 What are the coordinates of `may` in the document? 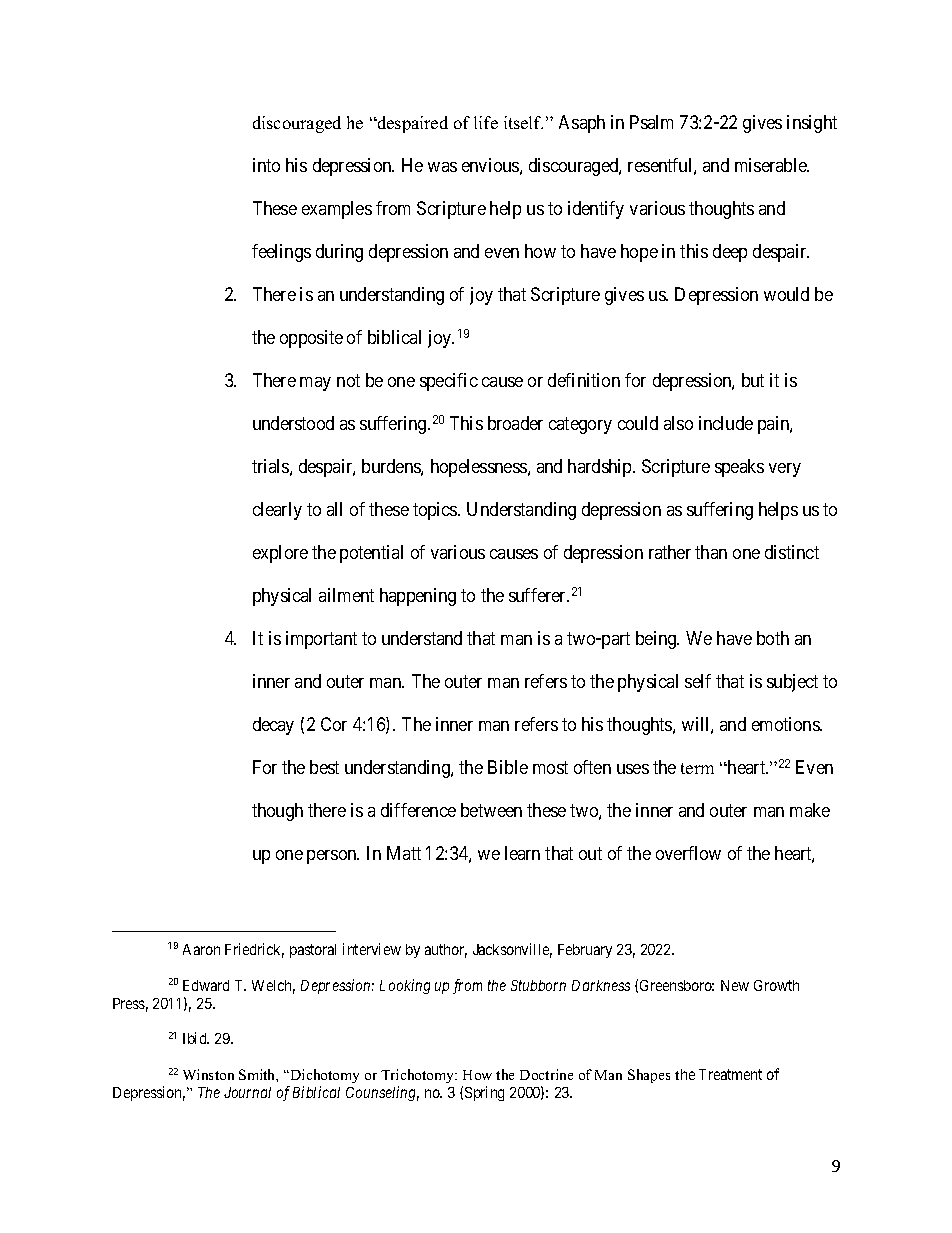 It's located at (315, 384).
